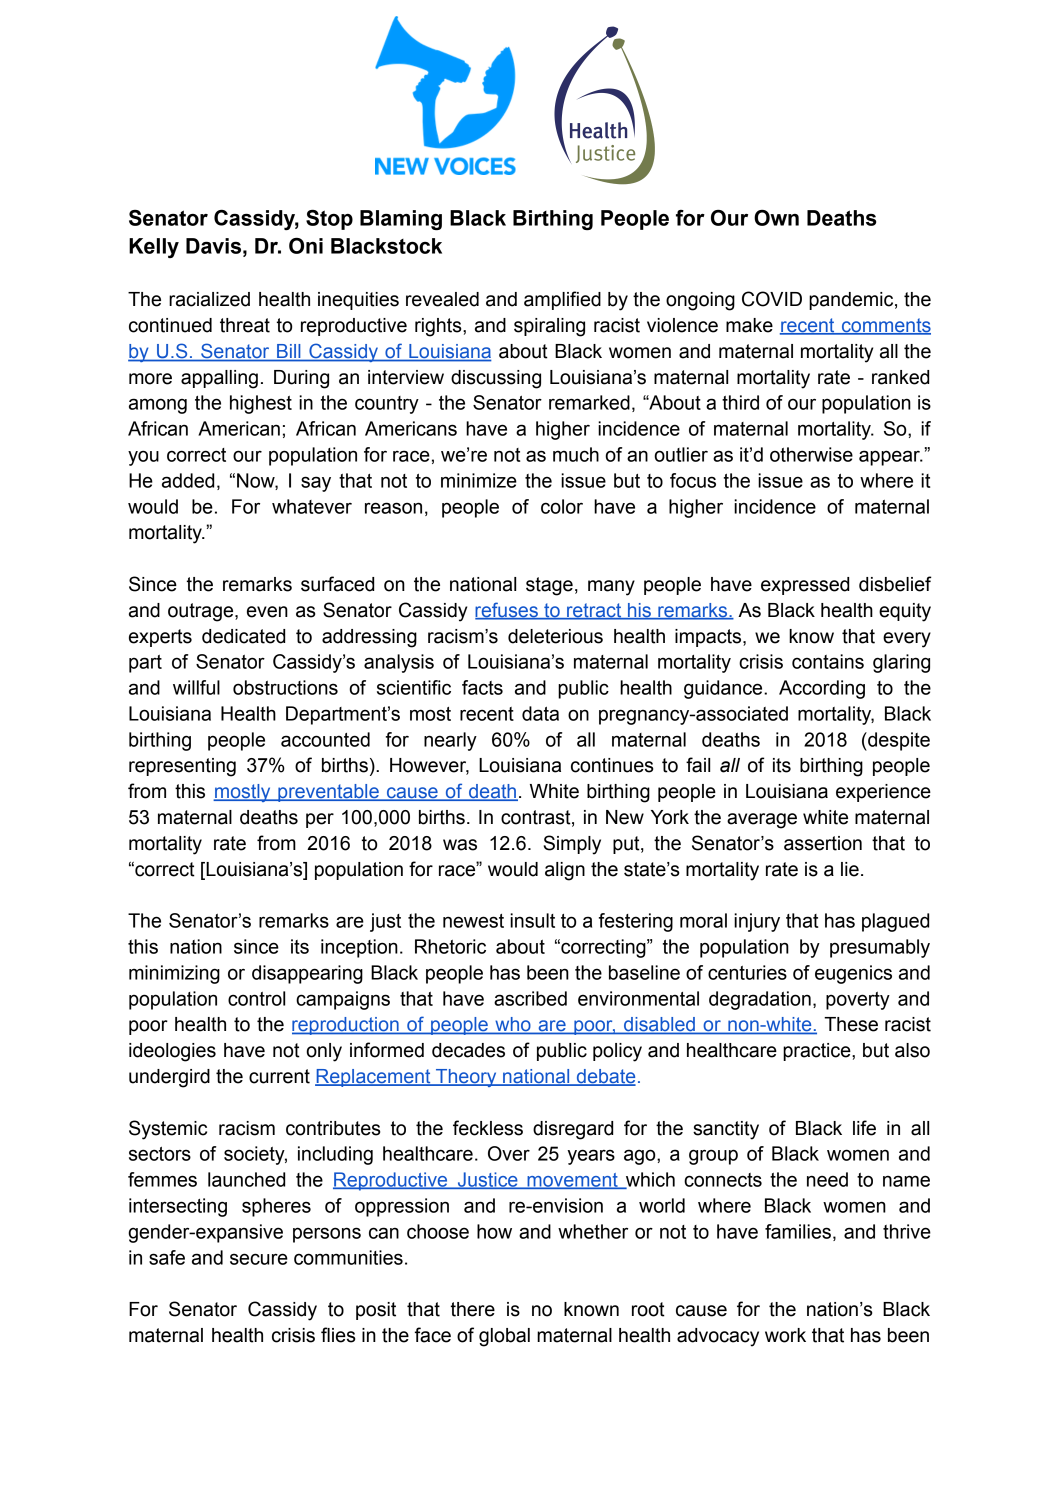  What do you see at coordinates (532, 920) in the document?
I see `insult` at bounding box center [532, 920].
